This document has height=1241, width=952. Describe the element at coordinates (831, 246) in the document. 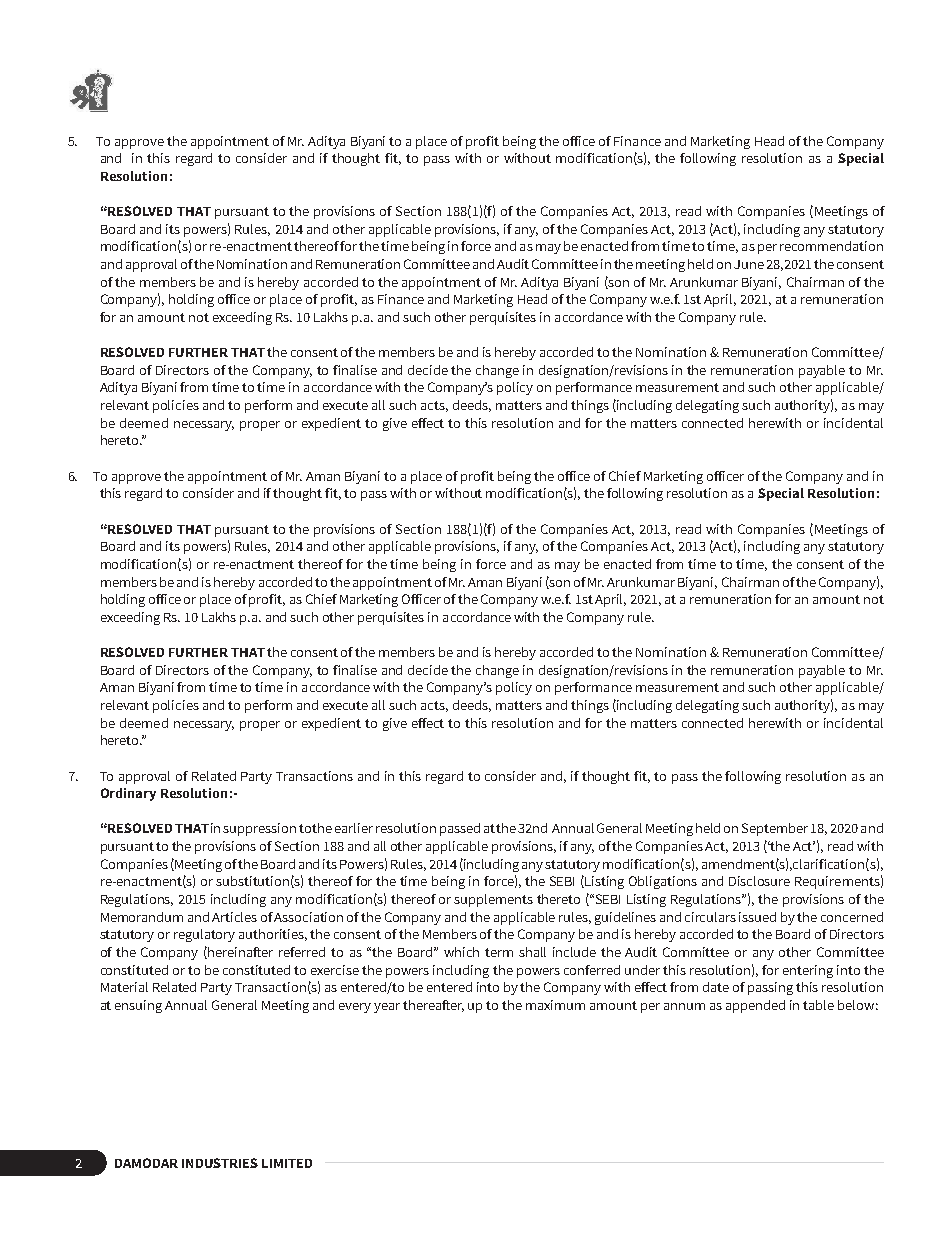

I see `recommendation` at that location.
